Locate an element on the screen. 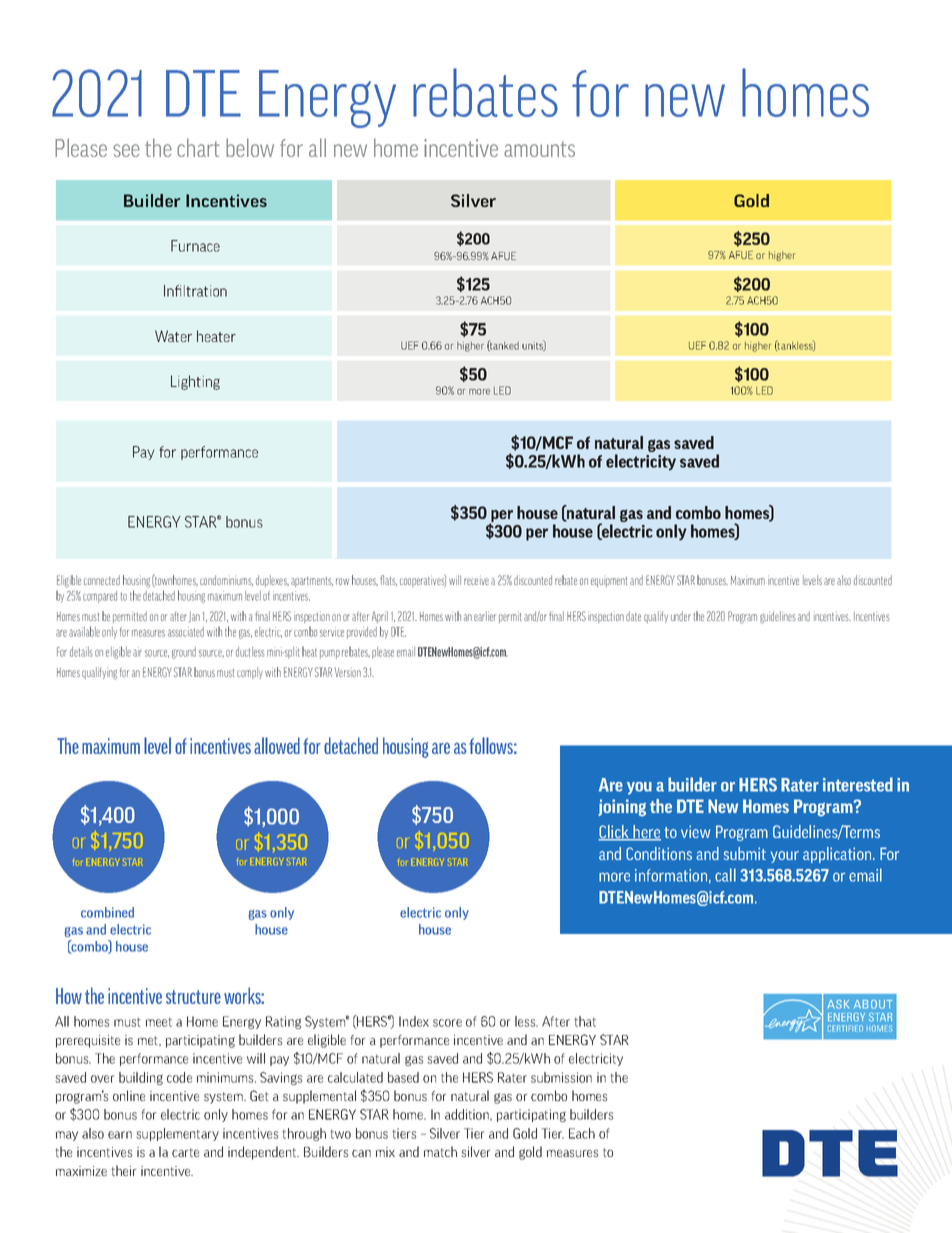 The image size is (952, 1233). Lighting is located at coordinates (195, 382).
